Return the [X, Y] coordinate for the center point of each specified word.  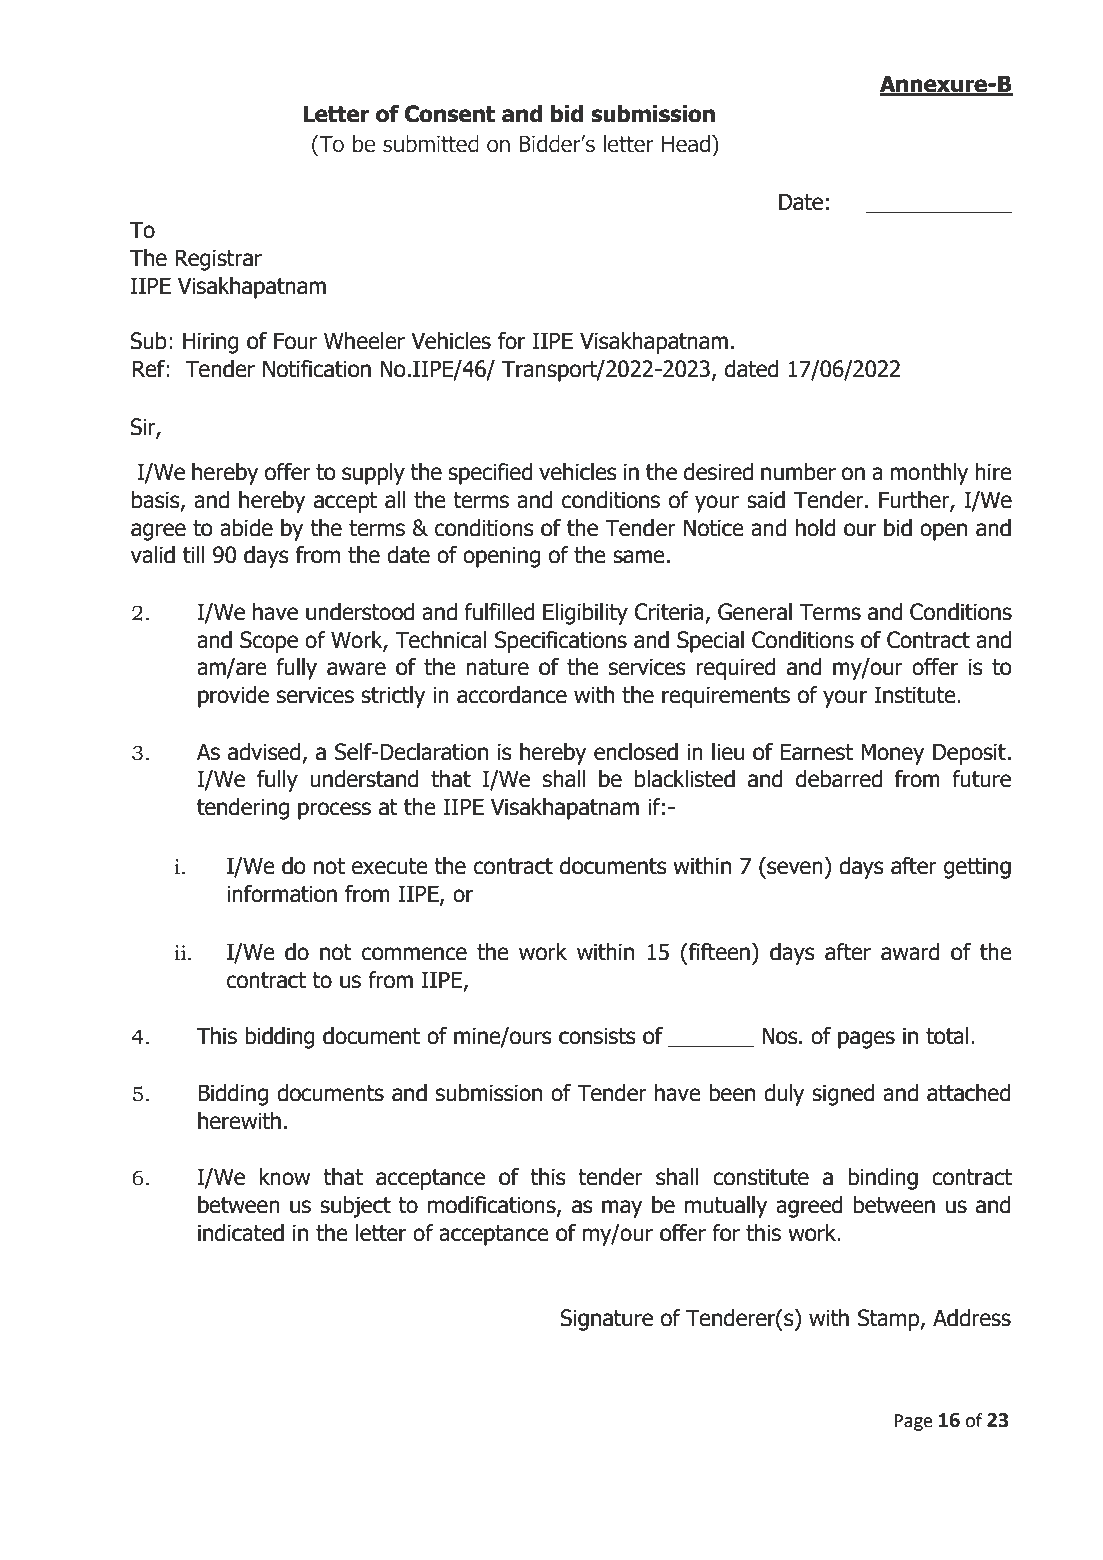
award [910, 952]
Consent [450, 114]
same [639, 557]
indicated [241, 1233]
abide [246, 528]
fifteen [718, 952]
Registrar [218, 260]
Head [686, 144]
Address [972, 1318]
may [622, 1209]
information [282, 894]
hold [816, 528]
